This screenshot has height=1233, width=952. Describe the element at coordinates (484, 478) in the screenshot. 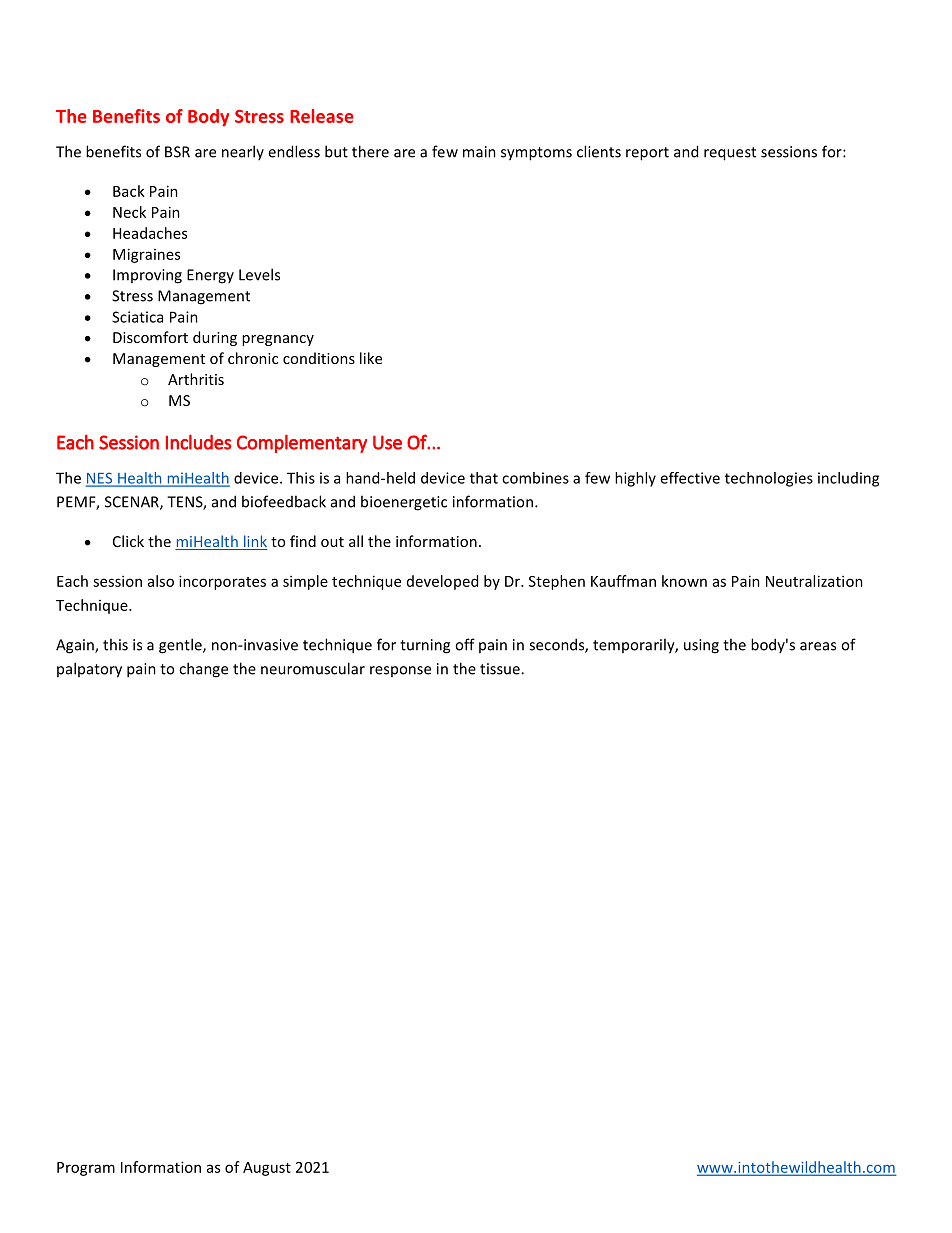

I see `that` at that location.
